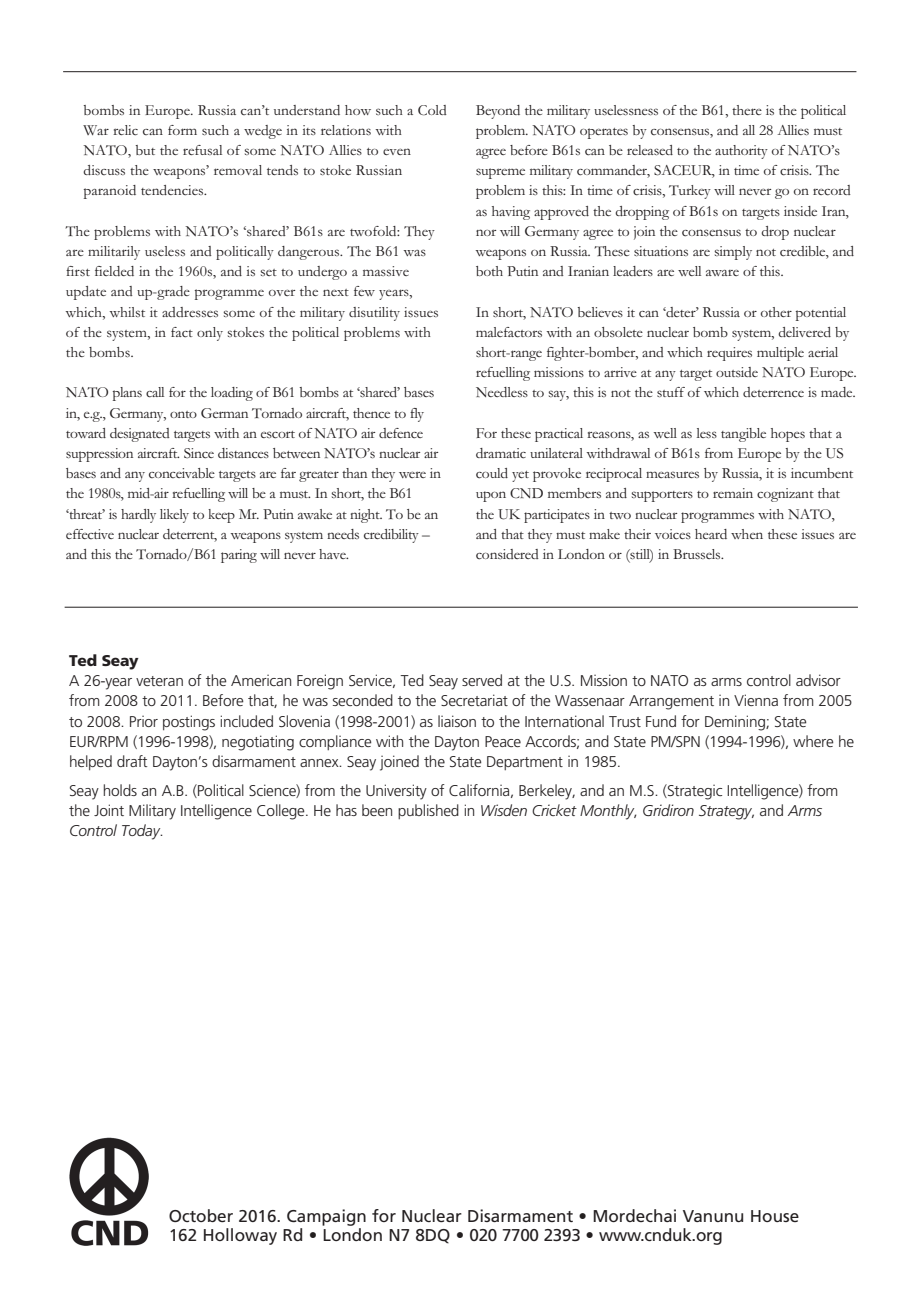 This screenshot has width=924, height=1308. Describe the element at coordinates (741, 152) in the screenshot. I see `authority` at that location.
